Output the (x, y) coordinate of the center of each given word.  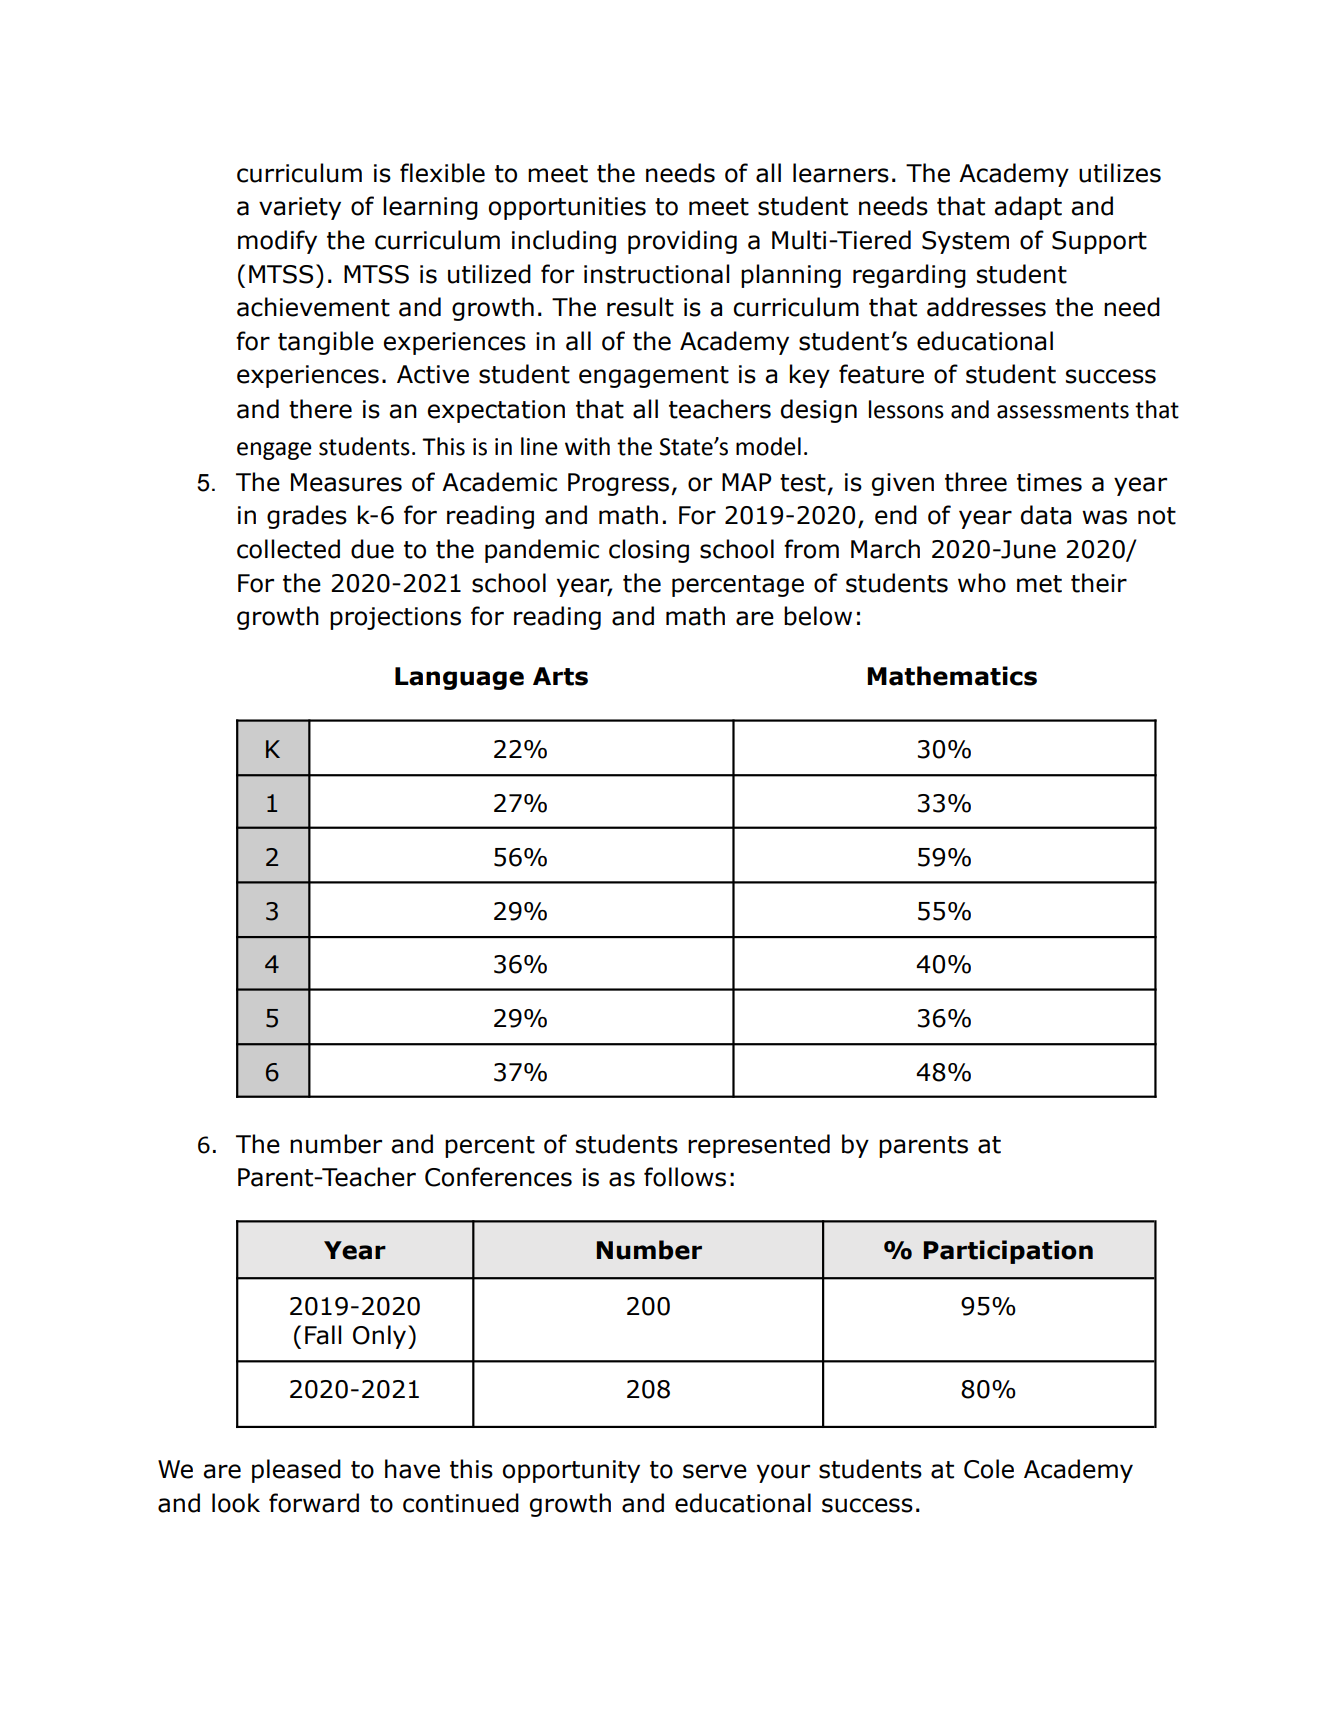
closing (649, 551)
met (1039, 584)
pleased (296, 1471)
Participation (1008, 1252)
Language (459, 678)
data (1046, 515)
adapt (1028, 208)
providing (682, 242)
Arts (560, 676)
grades (307, 517)
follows (685, 1177)
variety (300, 208)
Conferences (498, 1177)
